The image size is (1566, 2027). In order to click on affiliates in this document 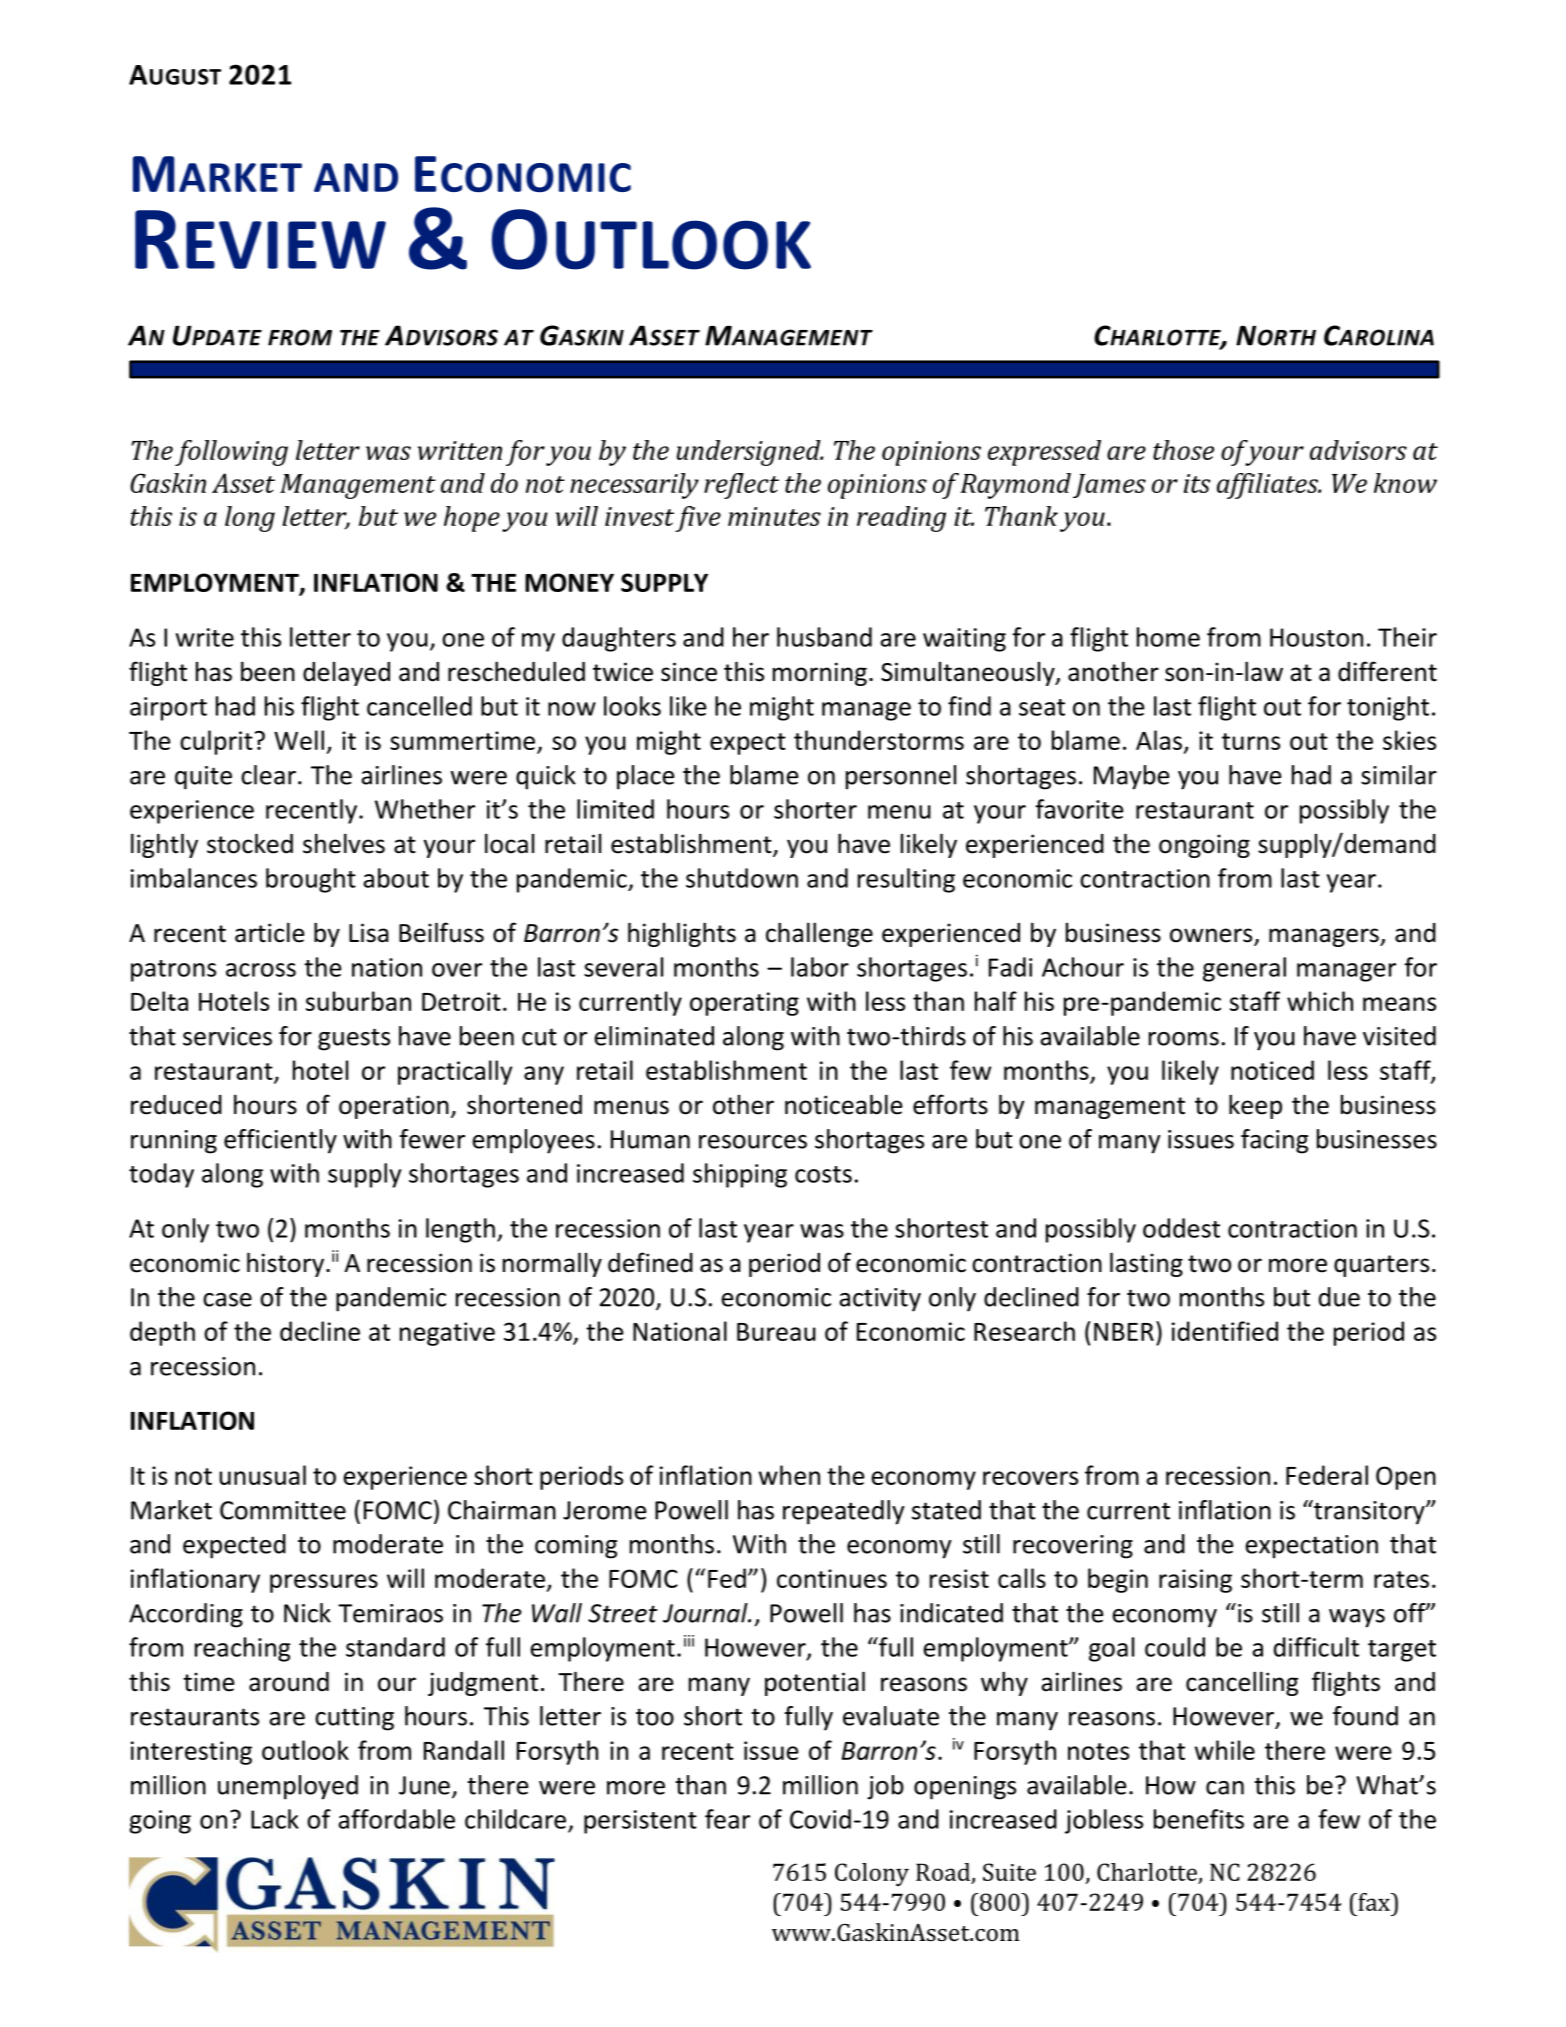, I will do `click(1269, 486)`.
